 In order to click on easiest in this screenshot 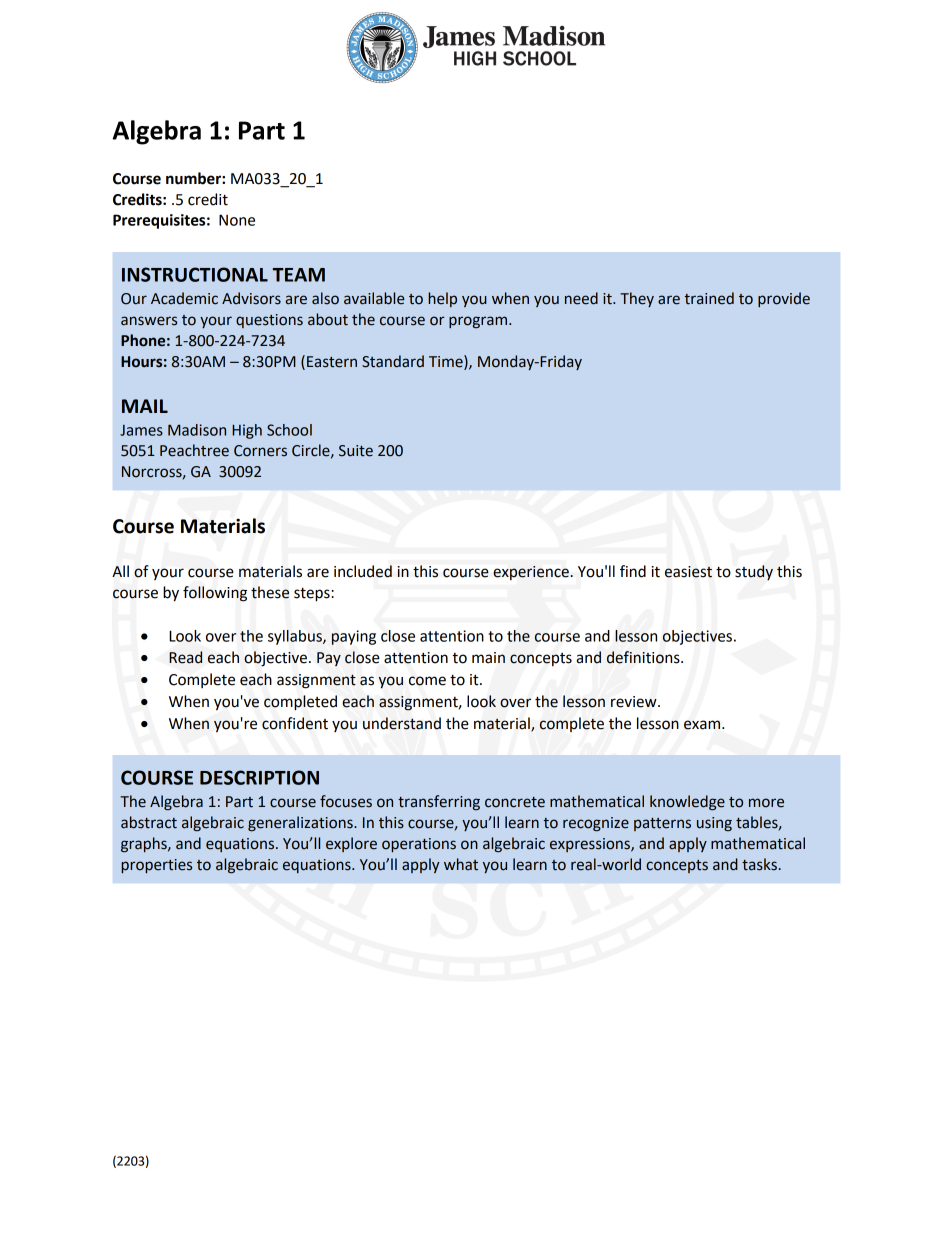, I will do `click(688, 572)`.
